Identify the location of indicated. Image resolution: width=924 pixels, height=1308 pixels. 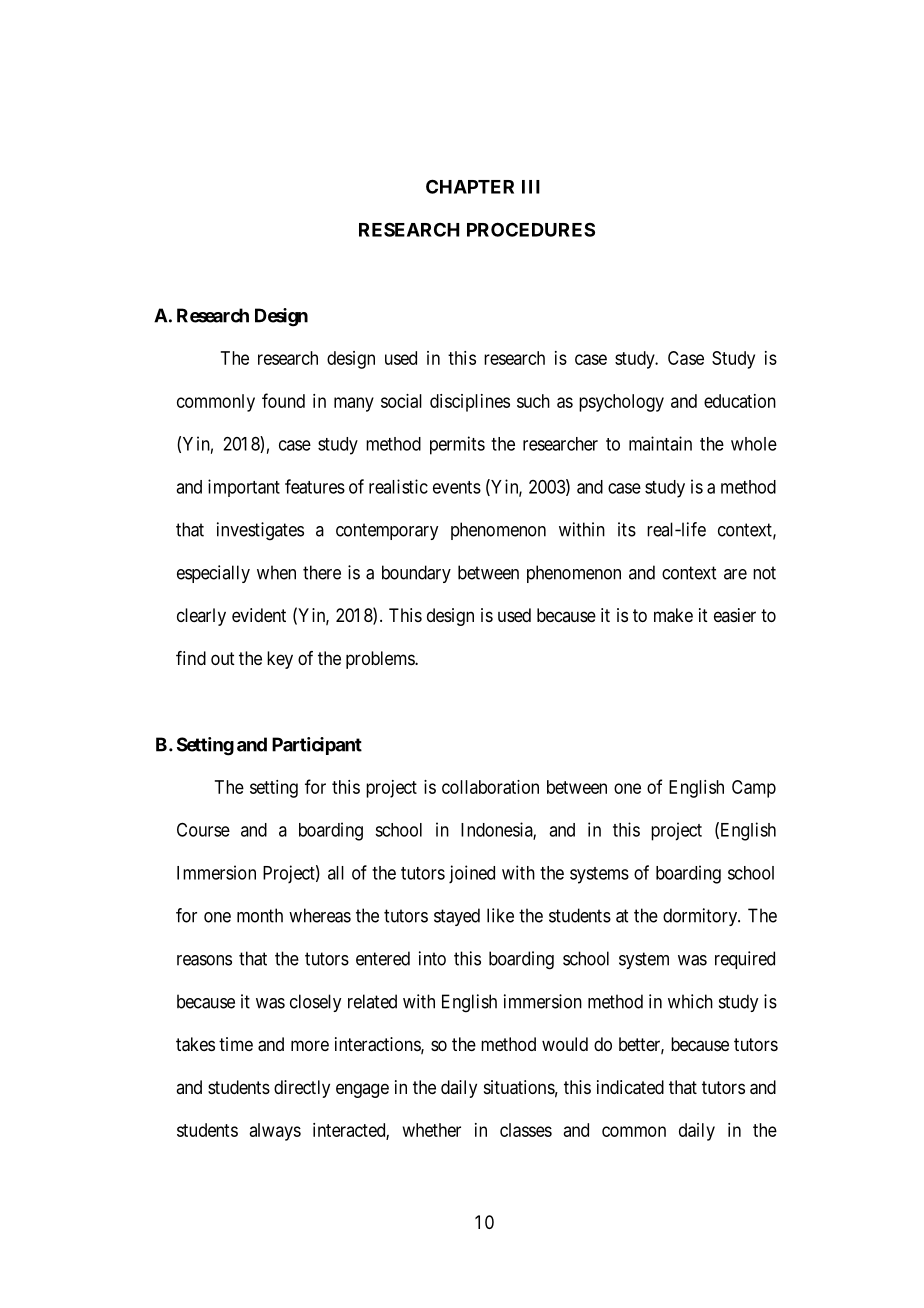
(630, 1087).
